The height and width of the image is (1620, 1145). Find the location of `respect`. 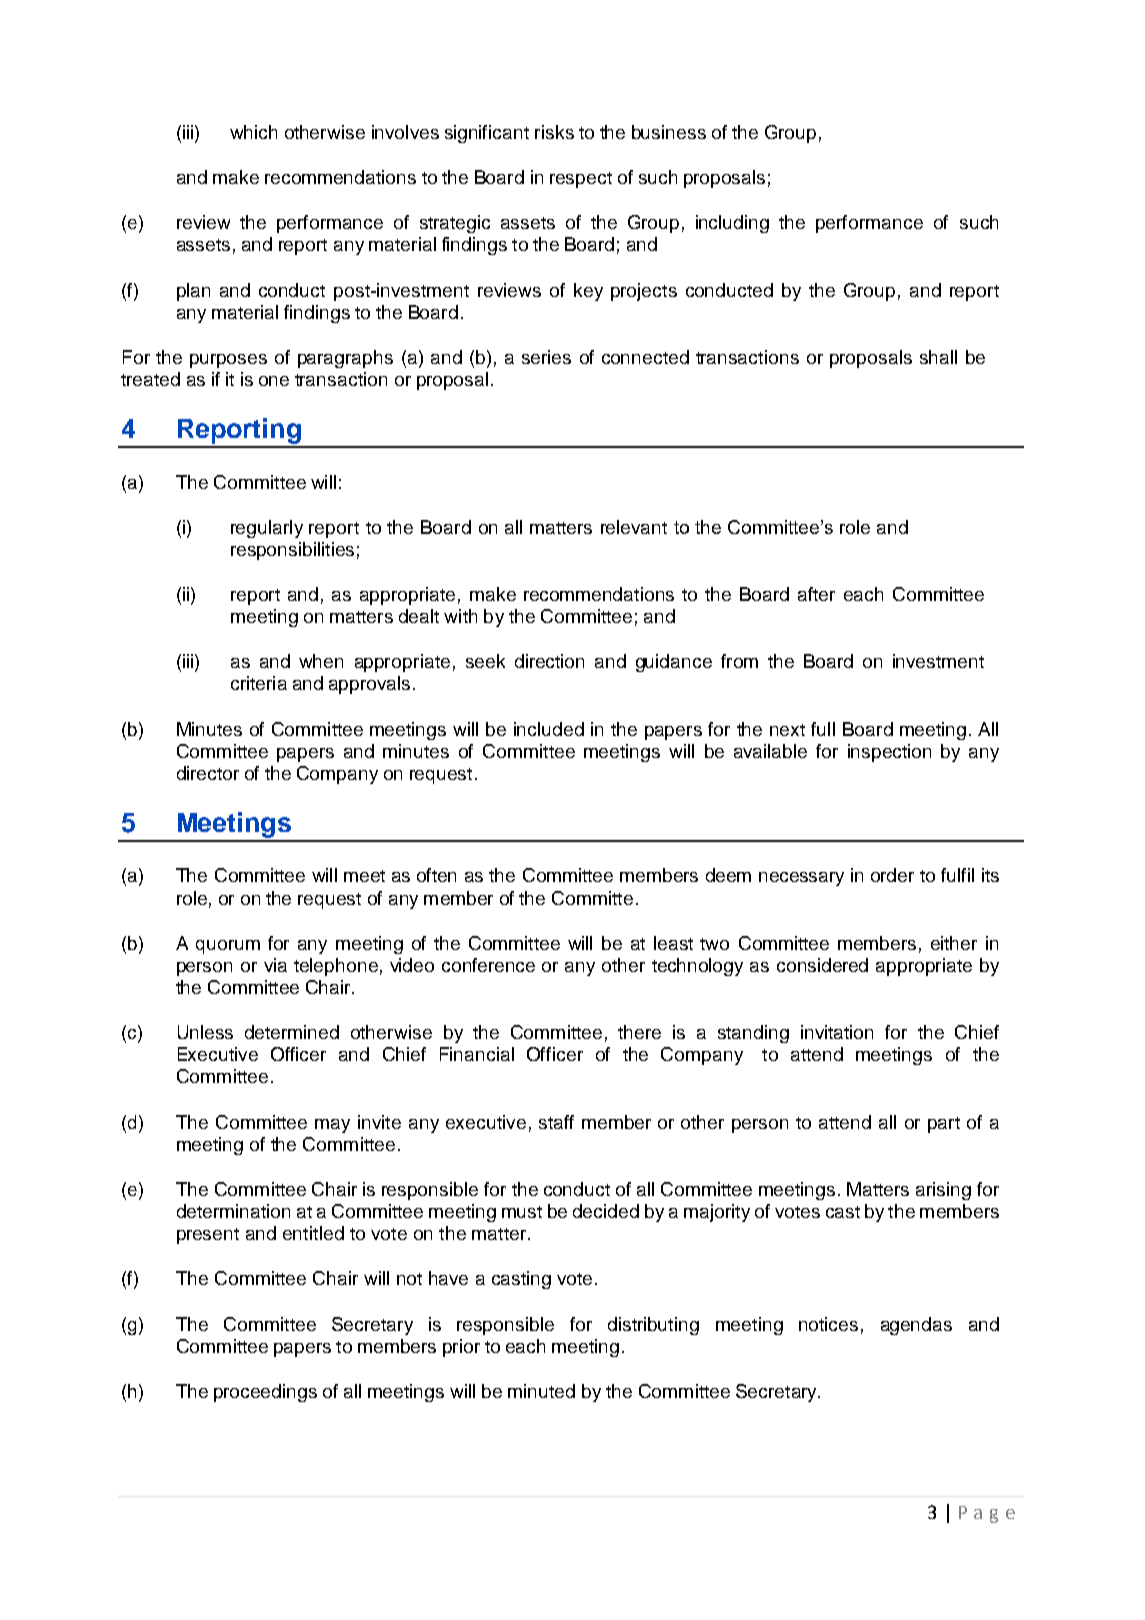

respect is located at coordinates (581, 180).
